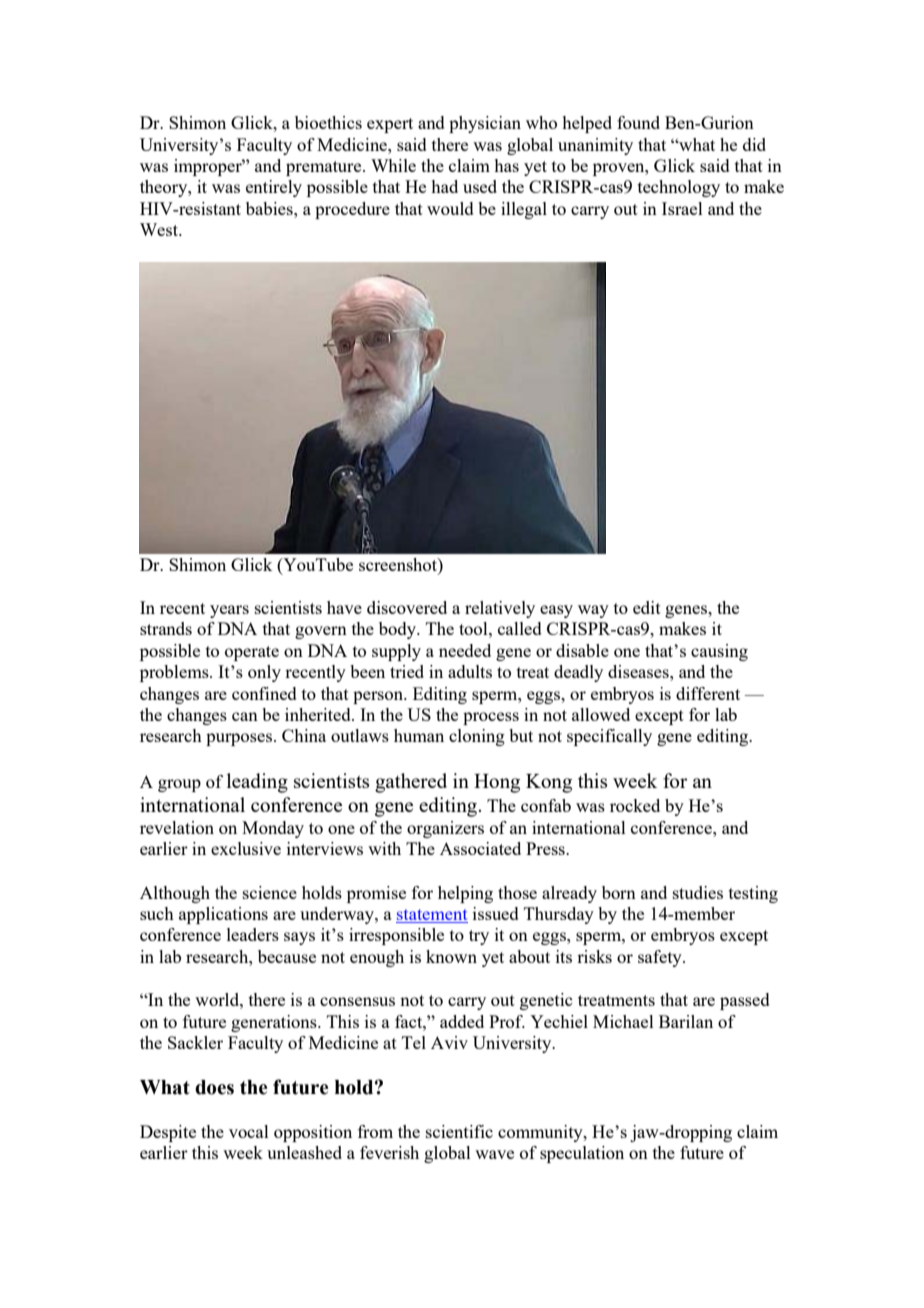 Image resolution: width=924 pixels, height=1308 pixels. What do you see at coordinates (223, 915) in the image?
I see `applications` at bounding box center [223, 915].
